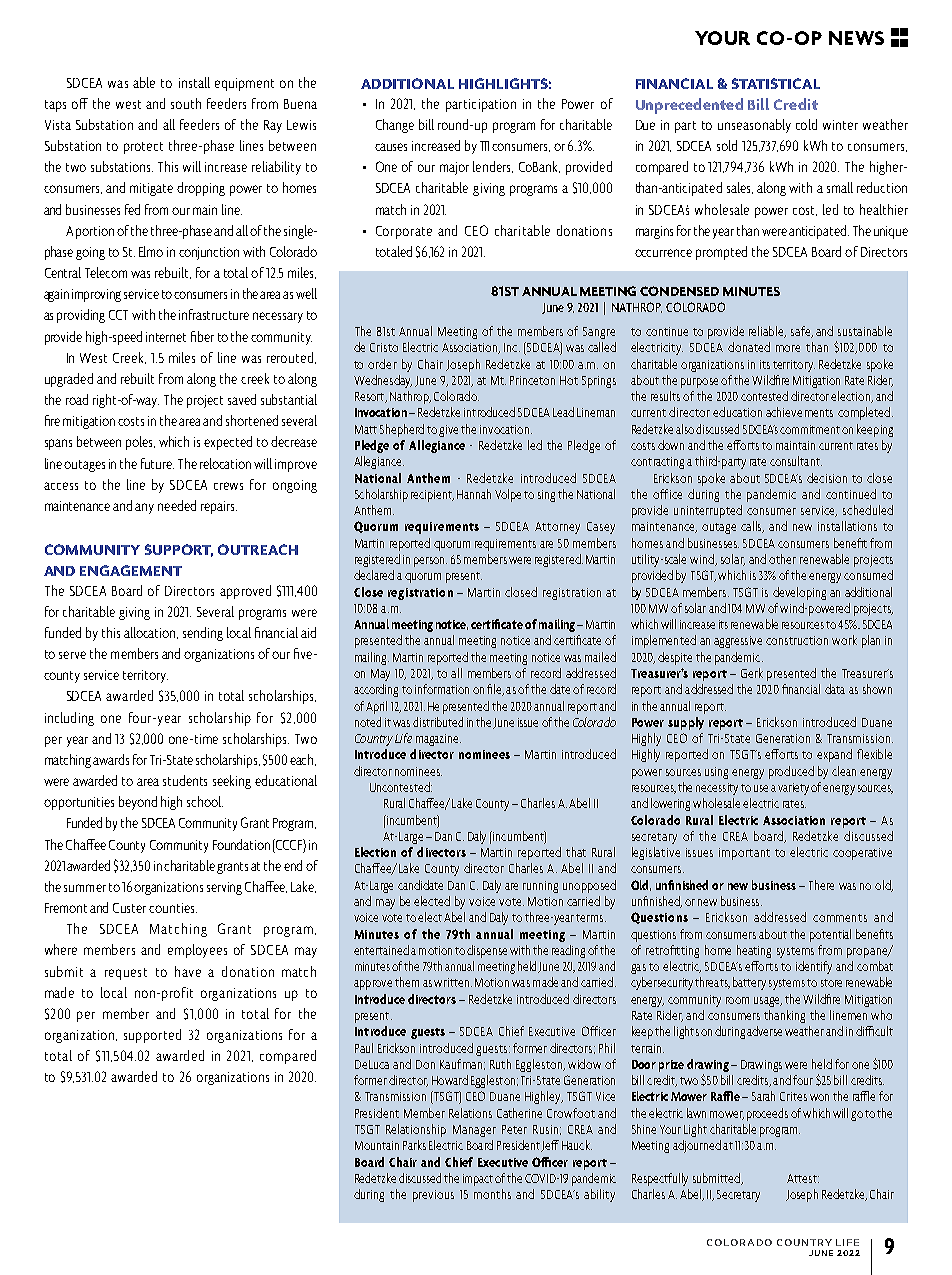 Image resolution: width=952 pixels, height=1275 pixels. Describe the element at coordinates (140, 443) in the image. I see `poles` at that location.
